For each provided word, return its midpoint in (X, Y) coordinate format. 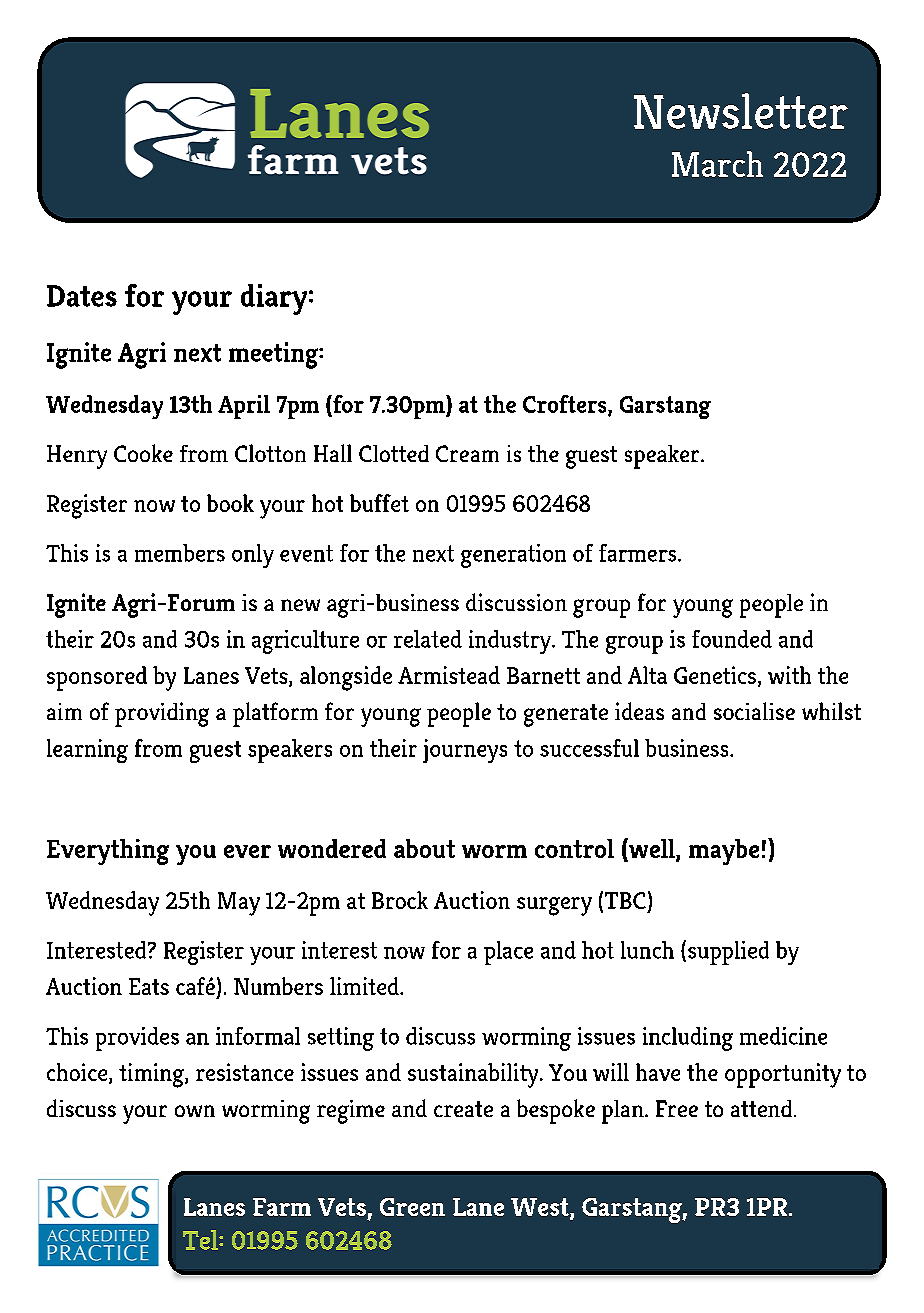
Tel (201, 1240)
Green (412, 1207)
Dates (82, 296)
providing (162, 714)
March (717, 164)
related (428, 639)
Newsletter (741, 111)
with (789, 675)
